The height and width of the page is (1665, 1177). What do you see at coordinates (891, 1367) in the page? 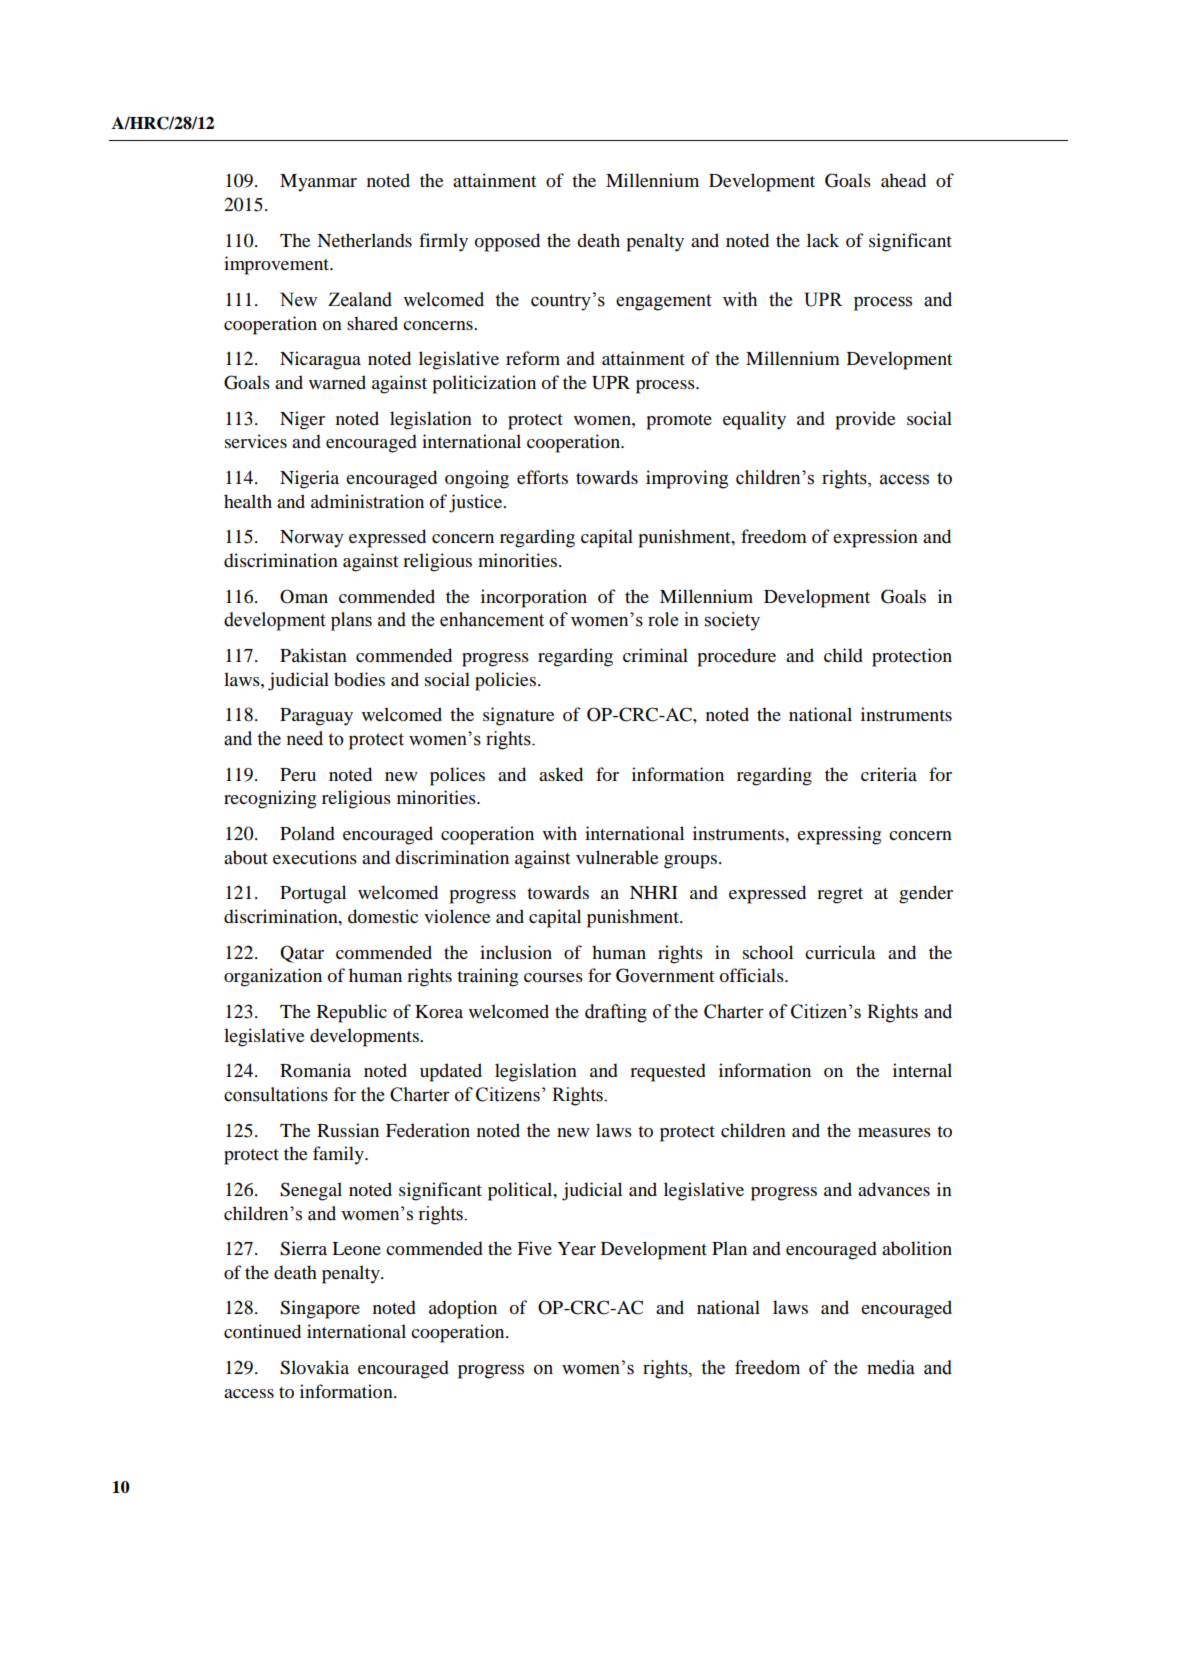
I see `media` at bounding box center [891, 1367].
